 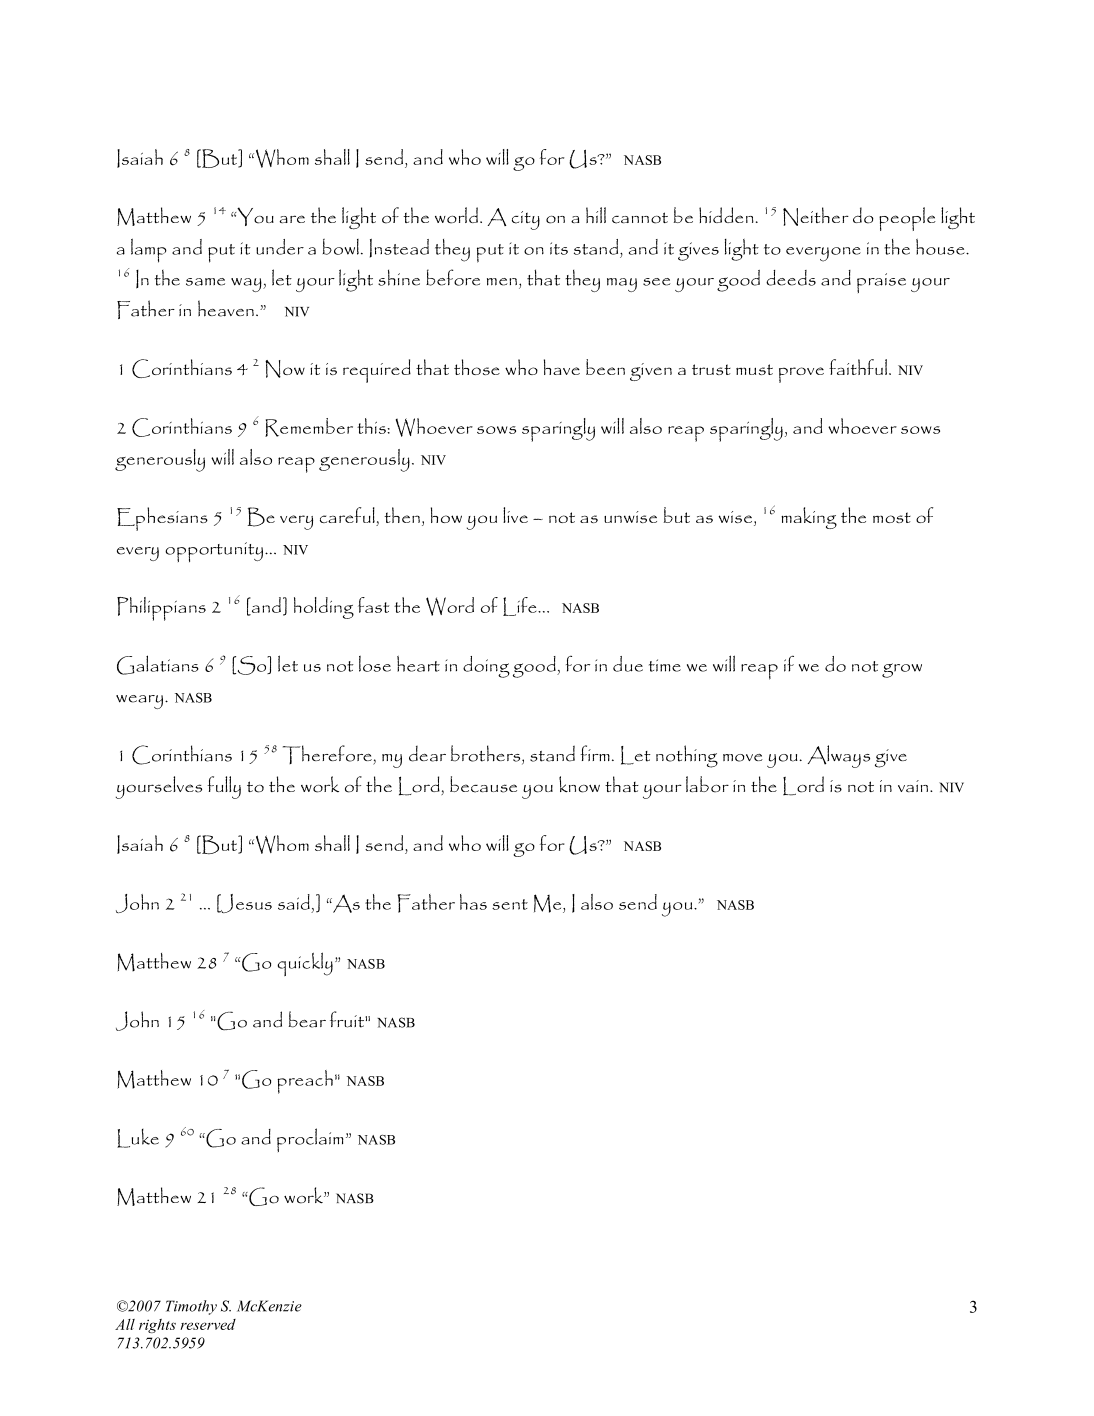 I want to click on Neither, so click(x=816, y=216).
